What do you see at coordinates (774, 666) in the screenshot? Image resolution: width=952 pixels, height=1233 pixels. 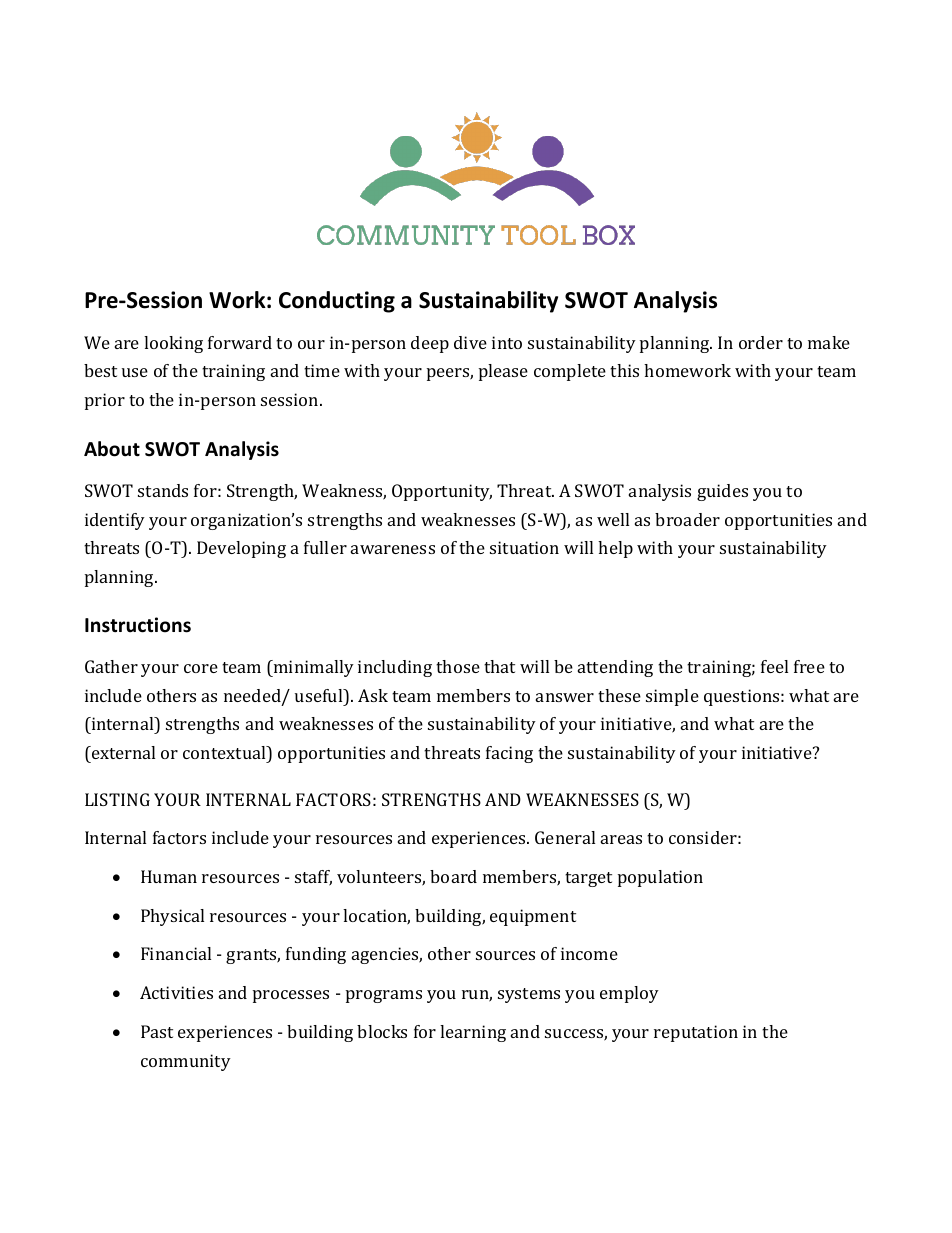 I see `feel` at bounding box center [774, 666].
